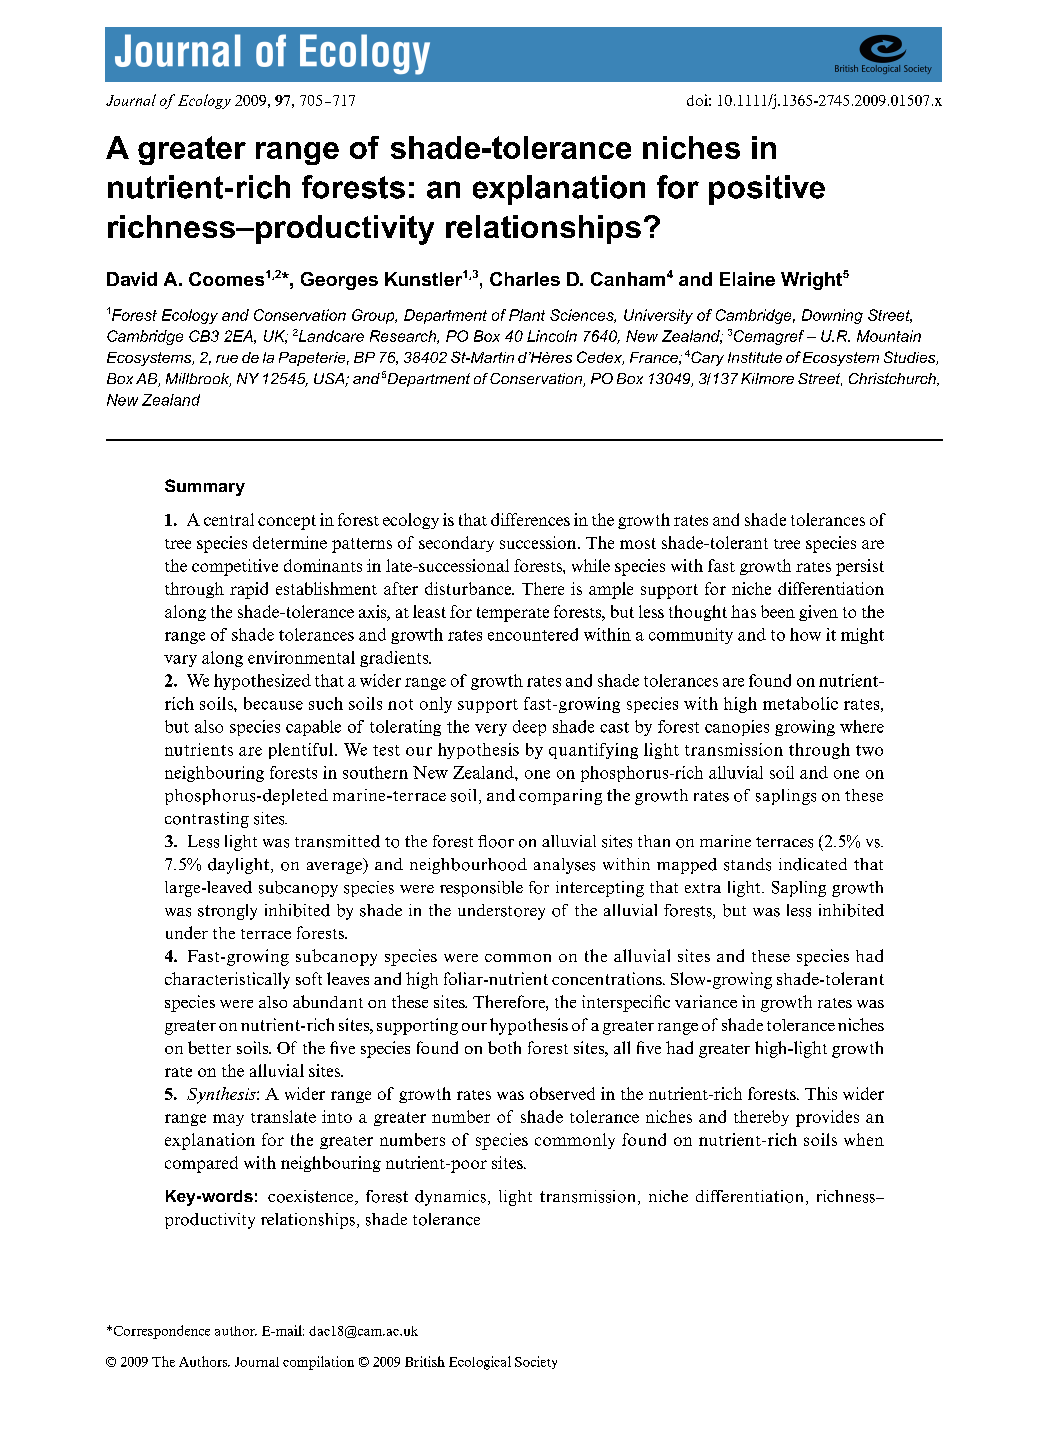 This page has height=1447, width=1052. What do you see at coordinates (207, 820) in the page?
I see `contrasting` at bounding box center [207, 820].
